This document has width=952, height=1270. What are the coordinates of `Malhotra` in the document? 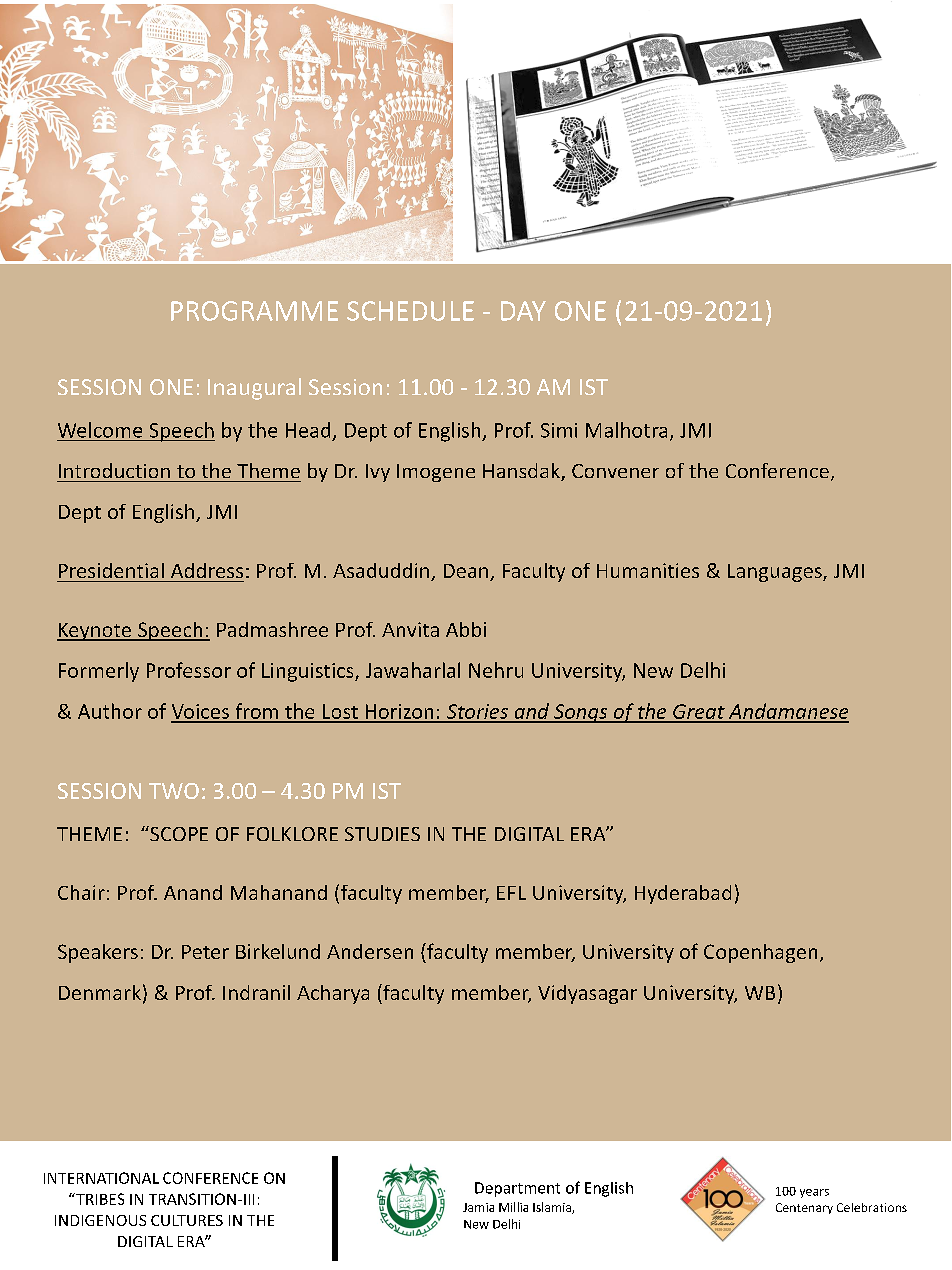 It's located at (626, 430).
